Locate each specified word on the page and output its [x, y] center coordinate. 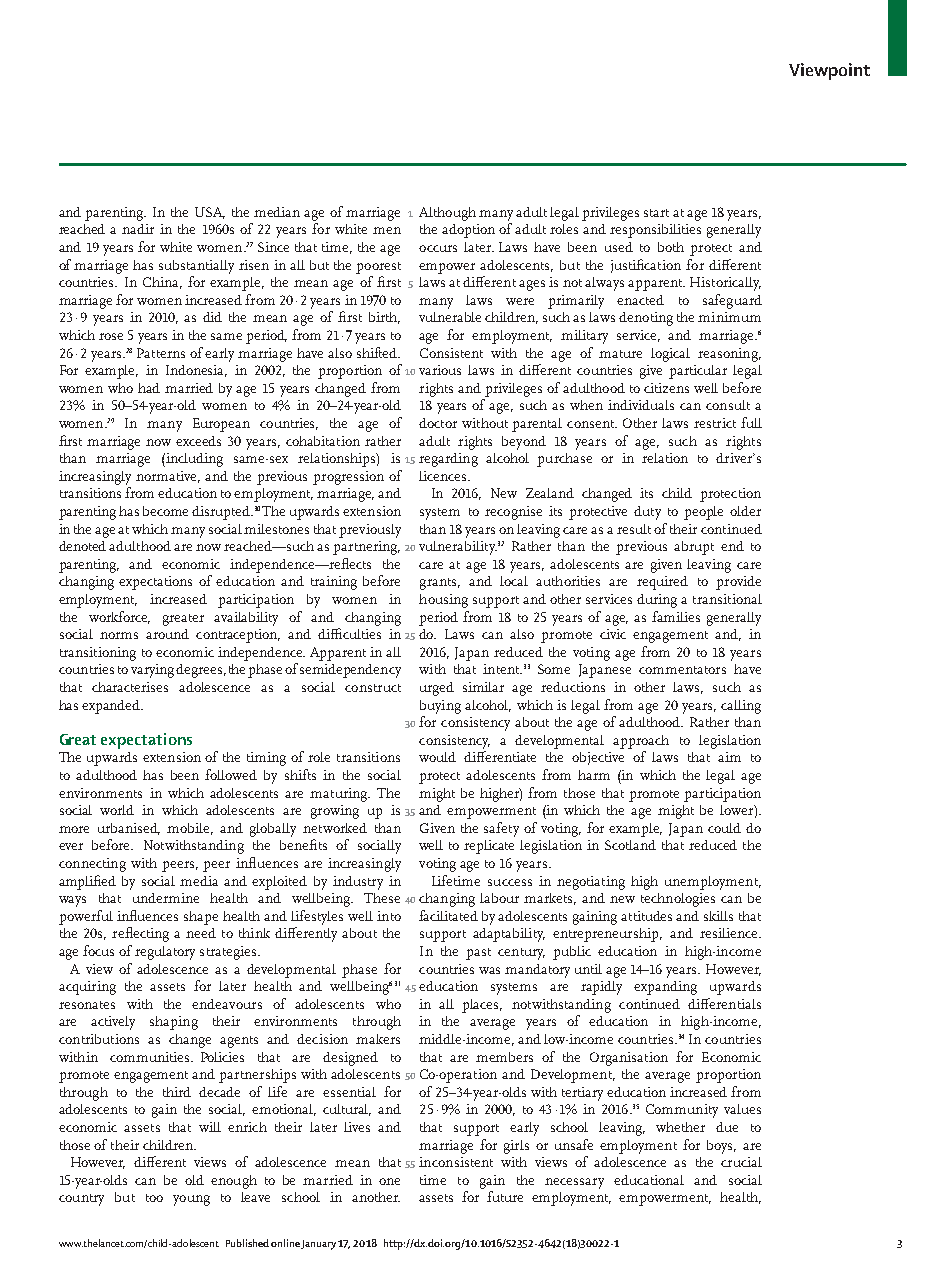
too [154, 1198]
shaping [174, 1023]
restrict [715, 423]
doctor [438, 423]
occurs [438, 248]
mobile [190, 829]
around [167, 634]
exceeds [198, 441]
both [671, 247]
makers [378, 1039]
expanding [665, 988]
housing [443, 601]
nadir [138, 229]
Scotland [630, 845]
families [676, 616]
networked [335, 828]
